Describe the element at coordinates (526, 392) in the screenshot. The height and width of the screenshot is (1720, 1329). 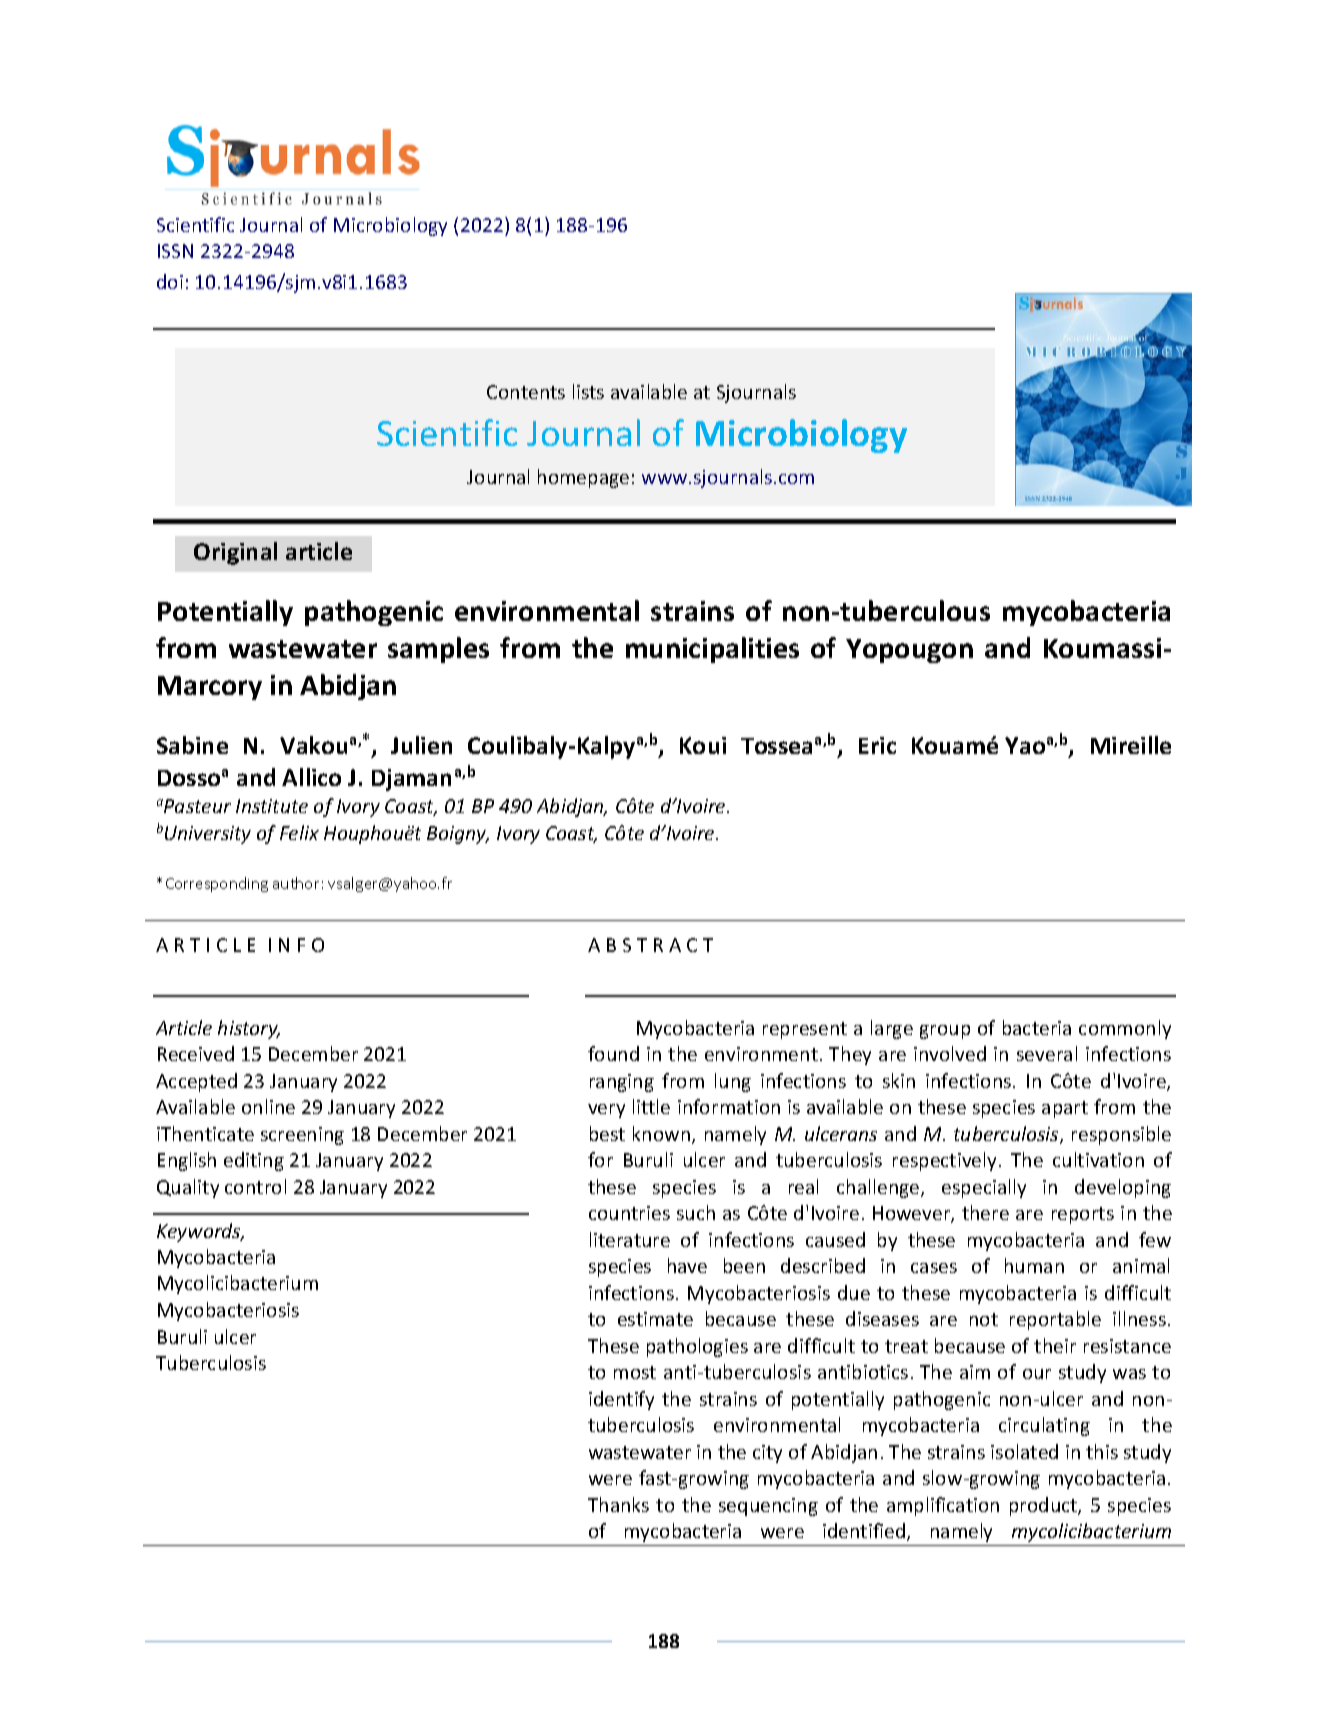
I see `Contents` at that location.
